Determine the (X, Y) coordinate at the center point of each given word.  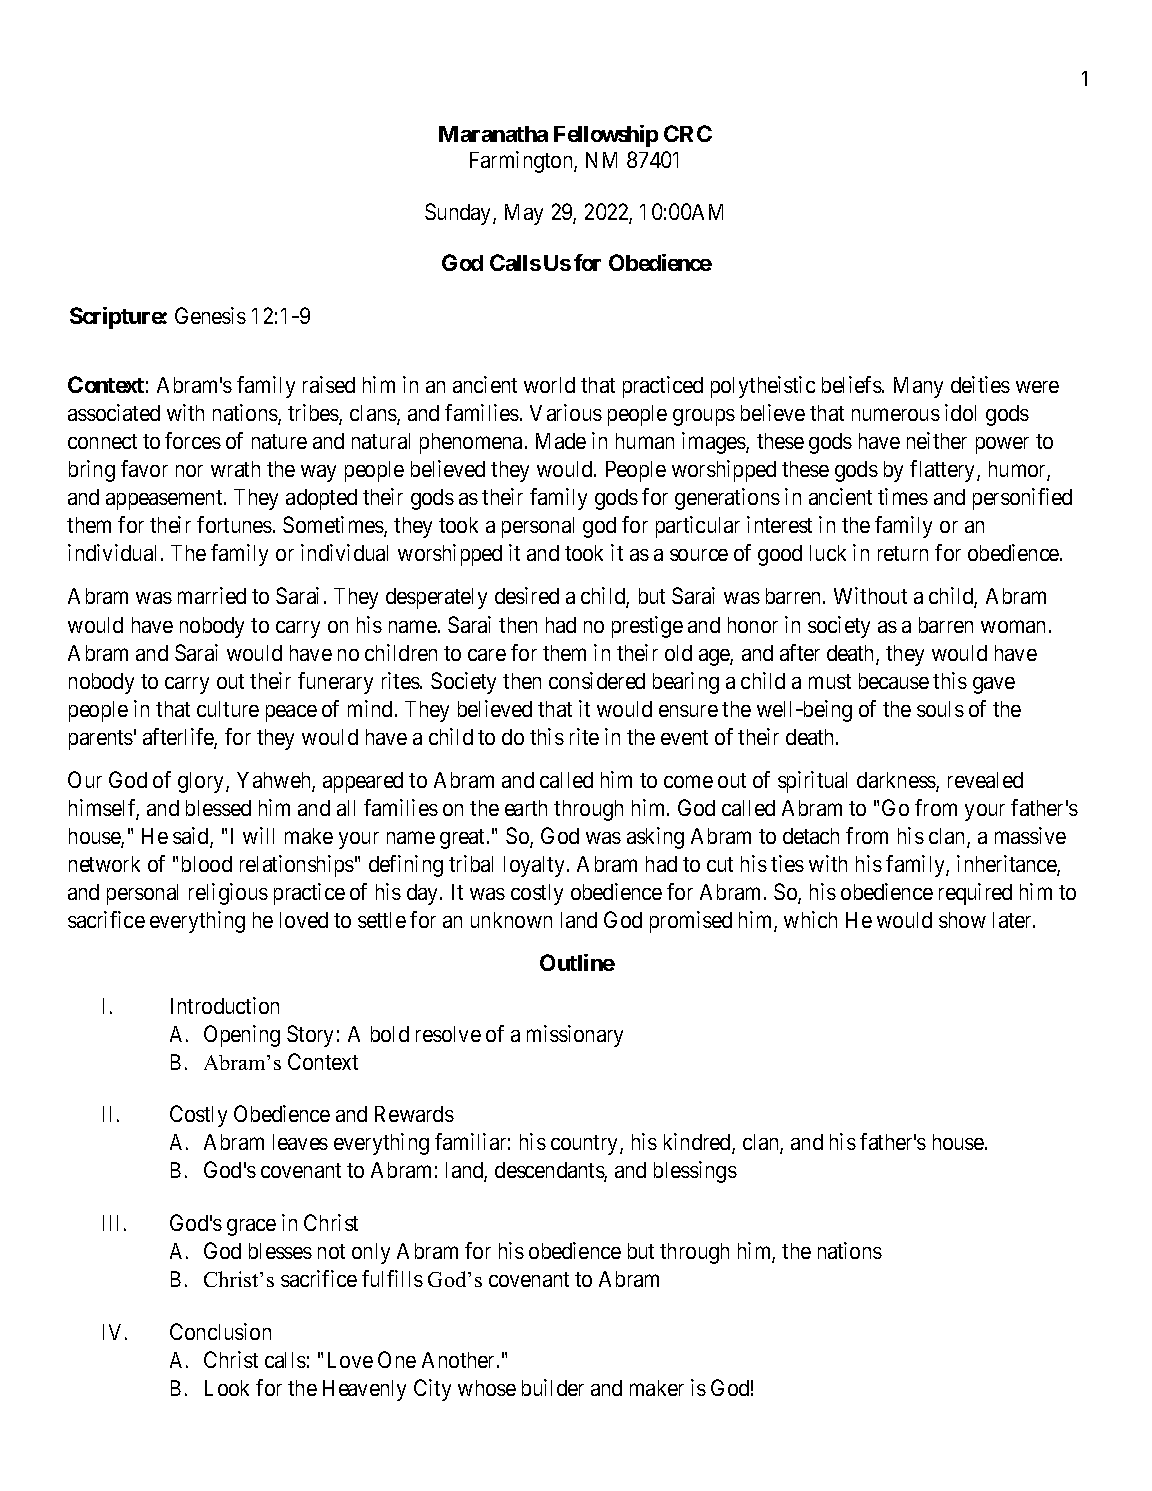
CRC (688, 133)
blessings (695, 1172)
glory (202, 782)
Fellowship (606, 136)
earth (526, 808)
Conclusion (220, 1331)
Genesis (210, 315)
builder (553, 1387)
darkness (897, 781)
